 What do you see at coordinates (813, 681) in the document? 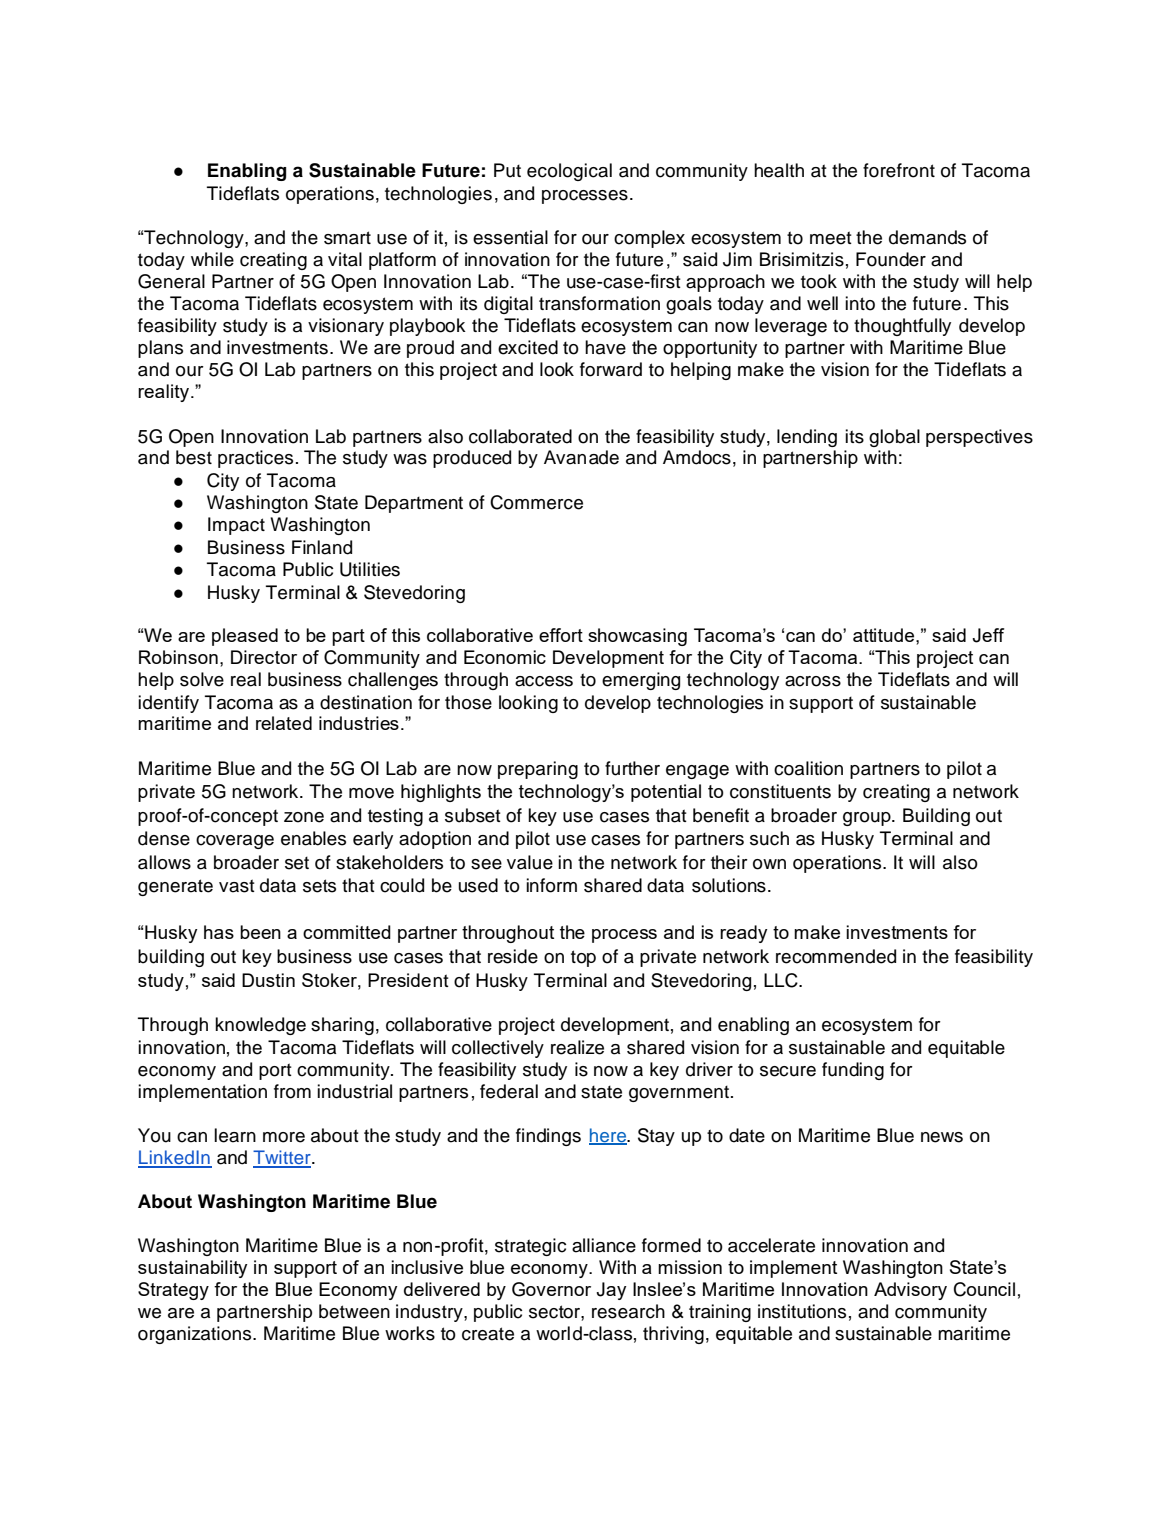
I see `across` at bounding box center [813, 681].
